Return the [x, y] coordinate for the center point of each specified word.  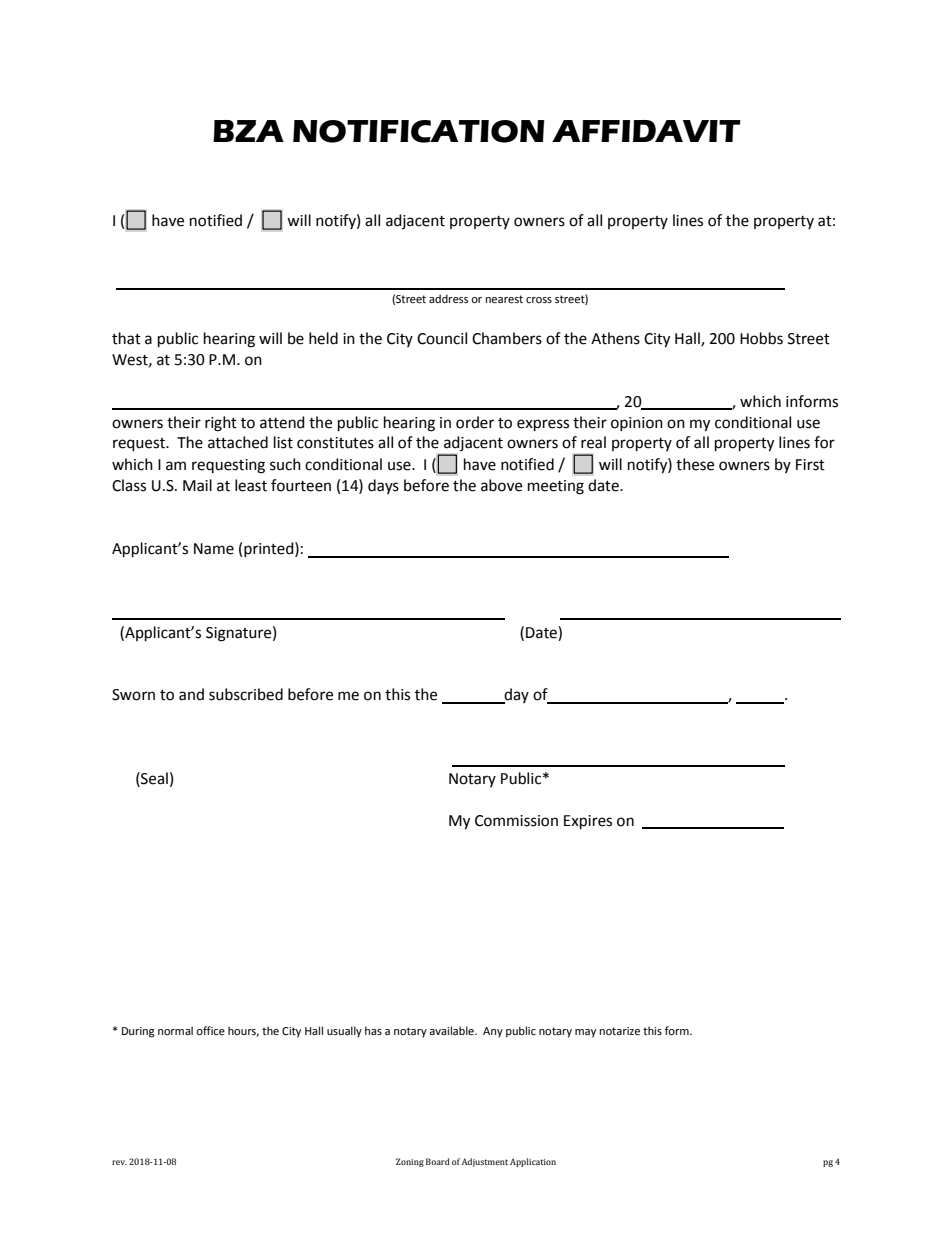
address [448, 298]
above [501, 485]
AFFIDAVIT [646, 131]
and [191, 694]
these [695, 464]
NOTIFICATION [419, 131]
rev [119, 1162]
